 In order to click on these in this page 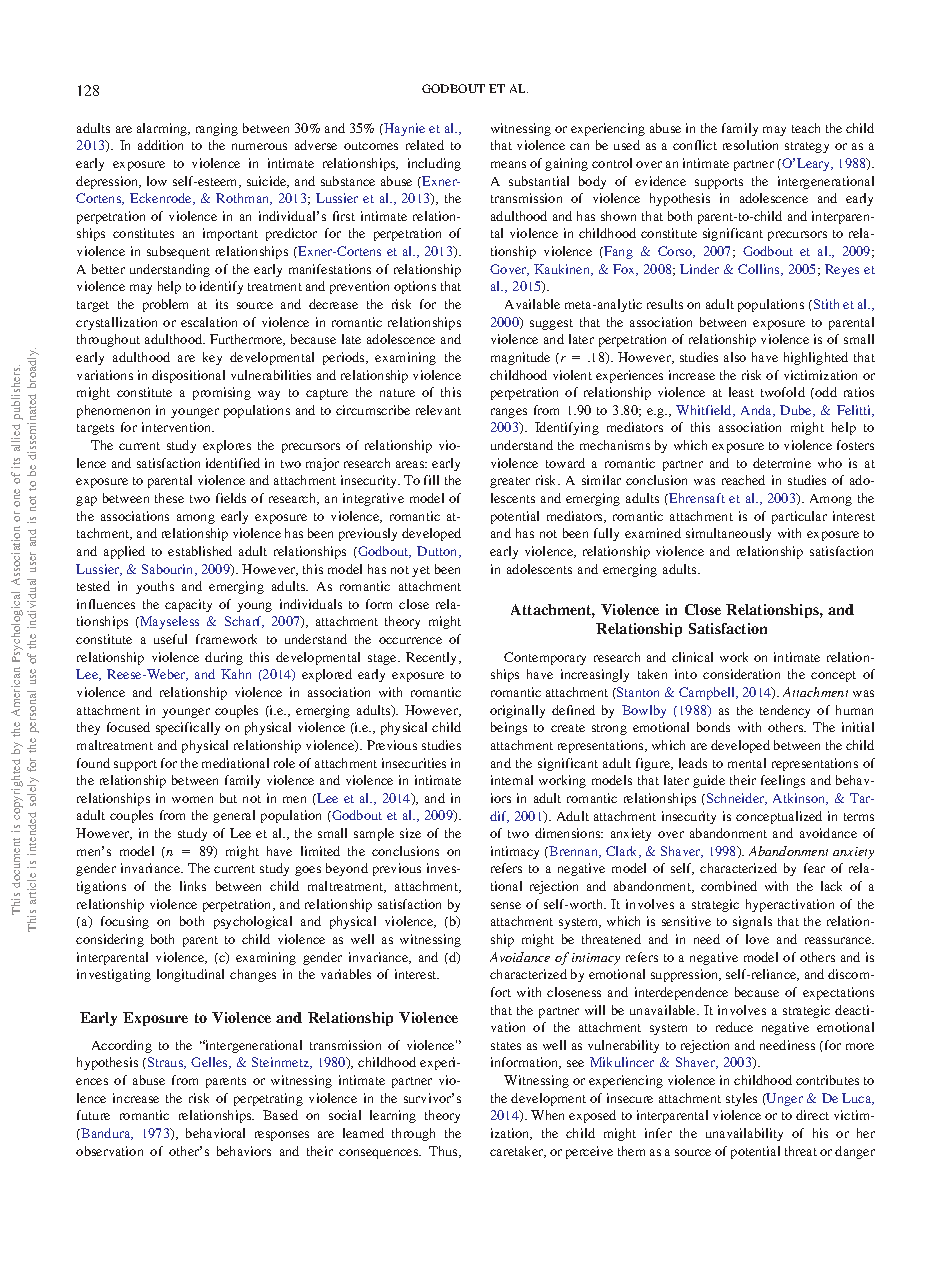, I will do `click(169, 498)`.
